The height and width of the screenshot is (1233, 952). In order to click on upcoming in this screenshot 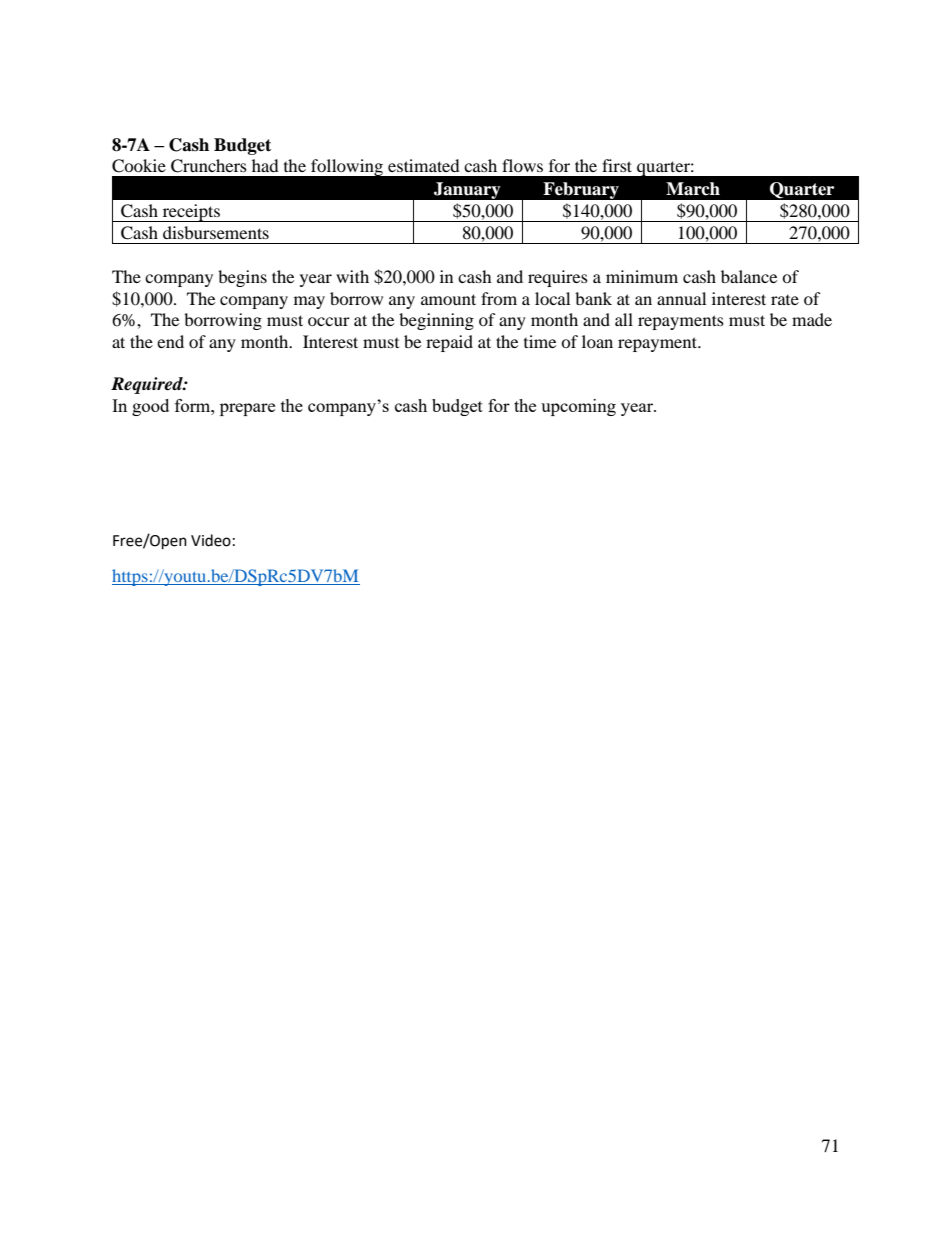, I will do `click(578, 407)`.
